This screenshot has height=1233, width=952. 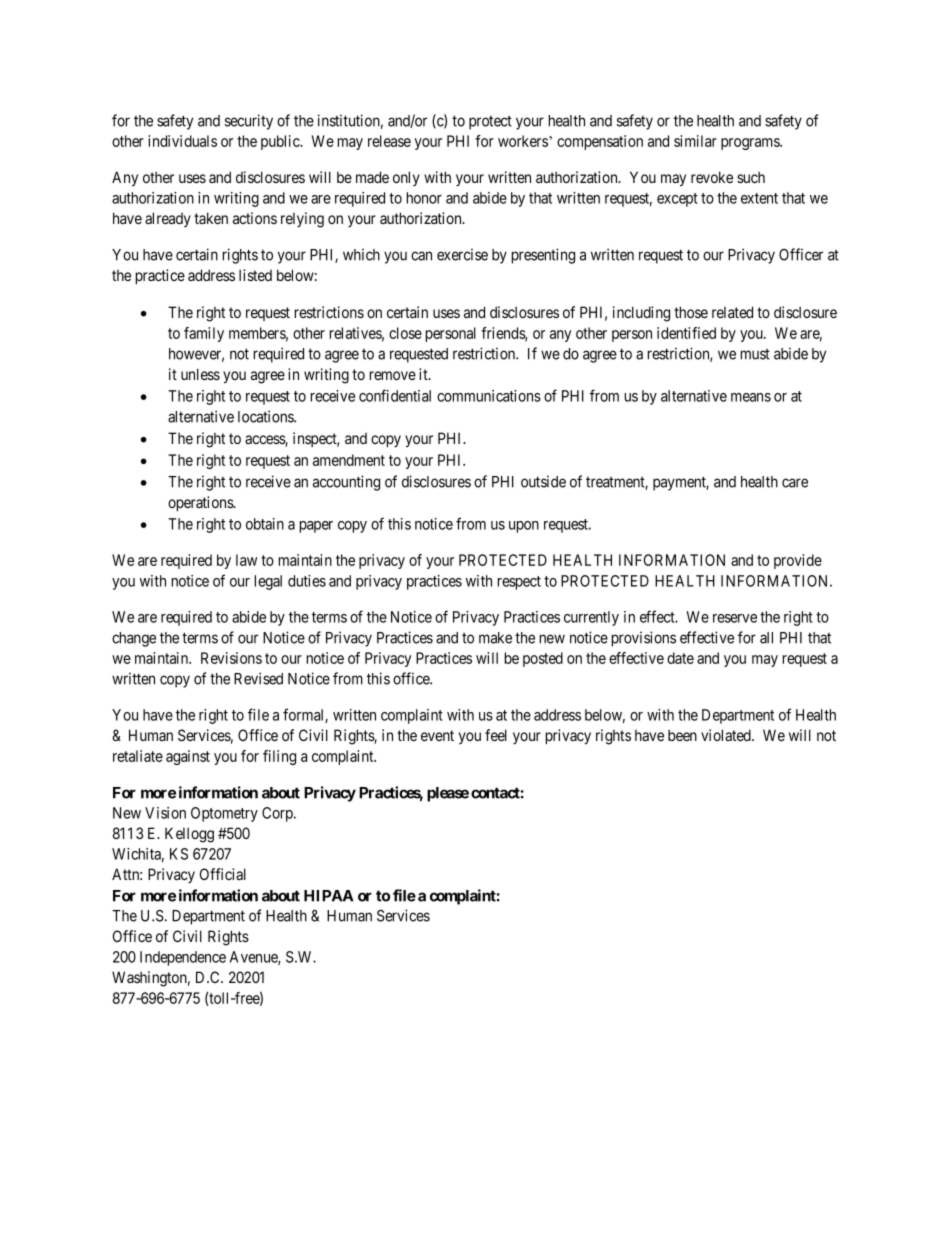 What do you see at coordinates (798, 561) in the screenshot?
I see `provide` at bounding box center [798, 561].
